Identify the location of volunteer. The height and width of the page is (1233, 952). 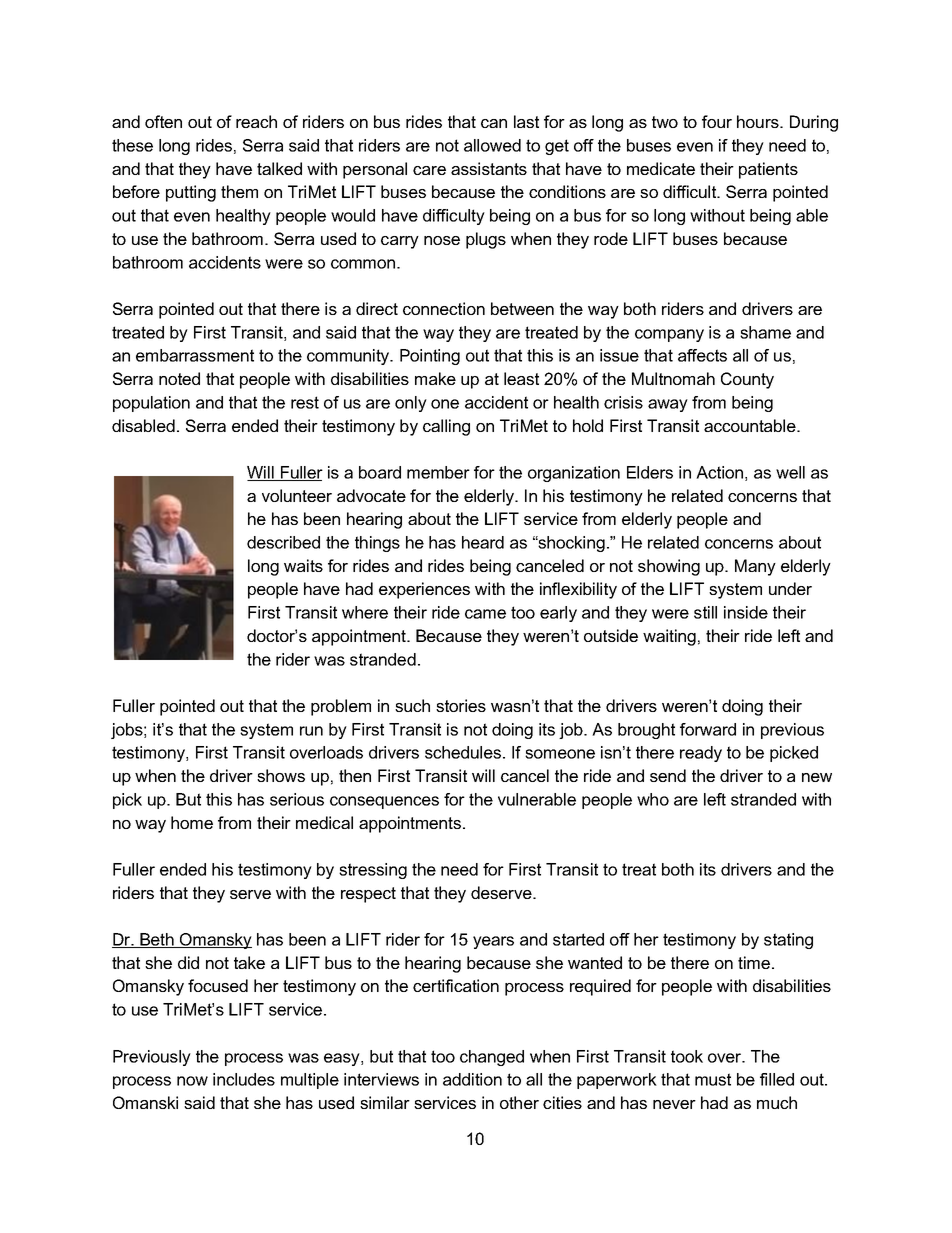
(297, 495).
